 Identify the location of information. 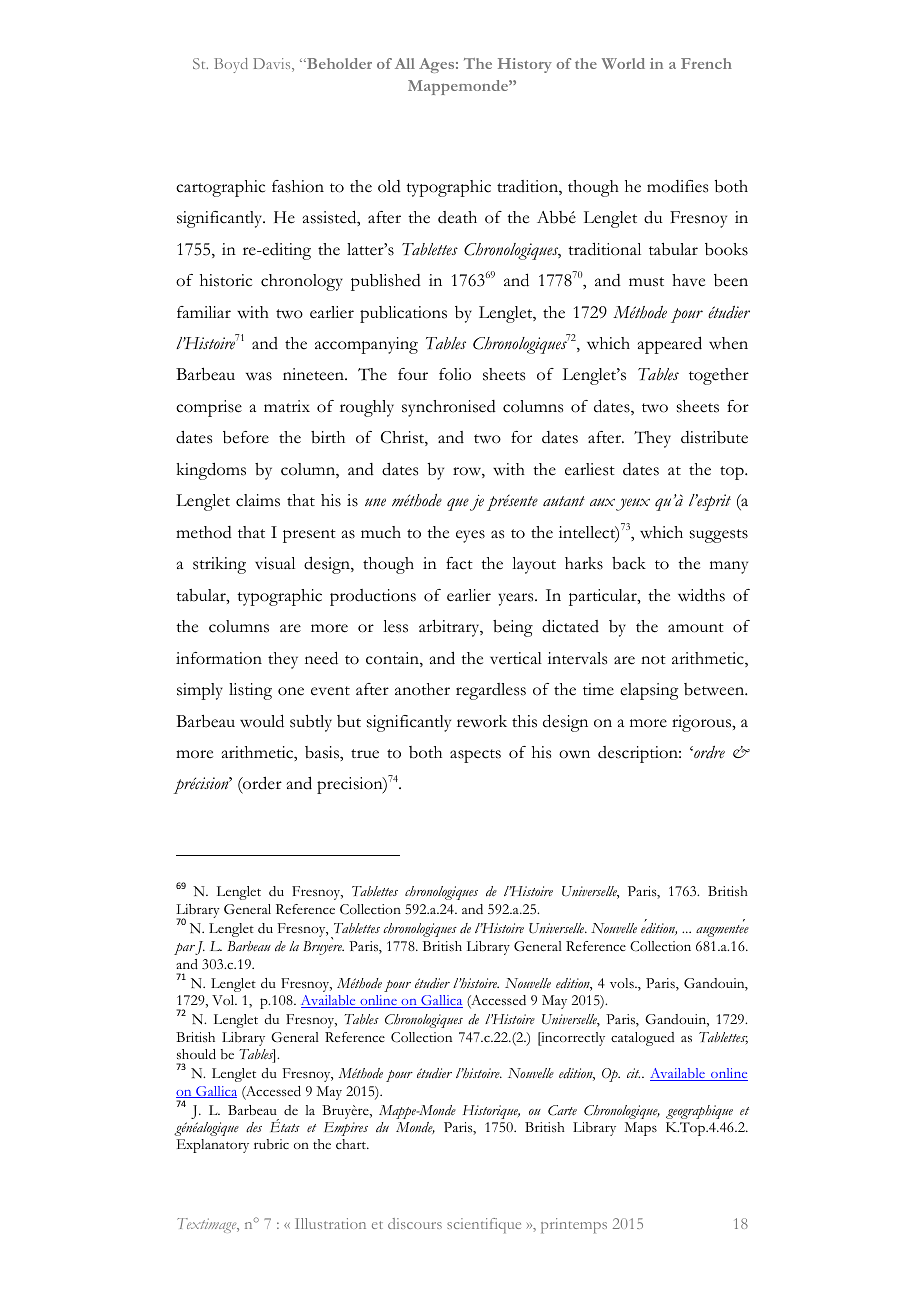
(219, 658).
